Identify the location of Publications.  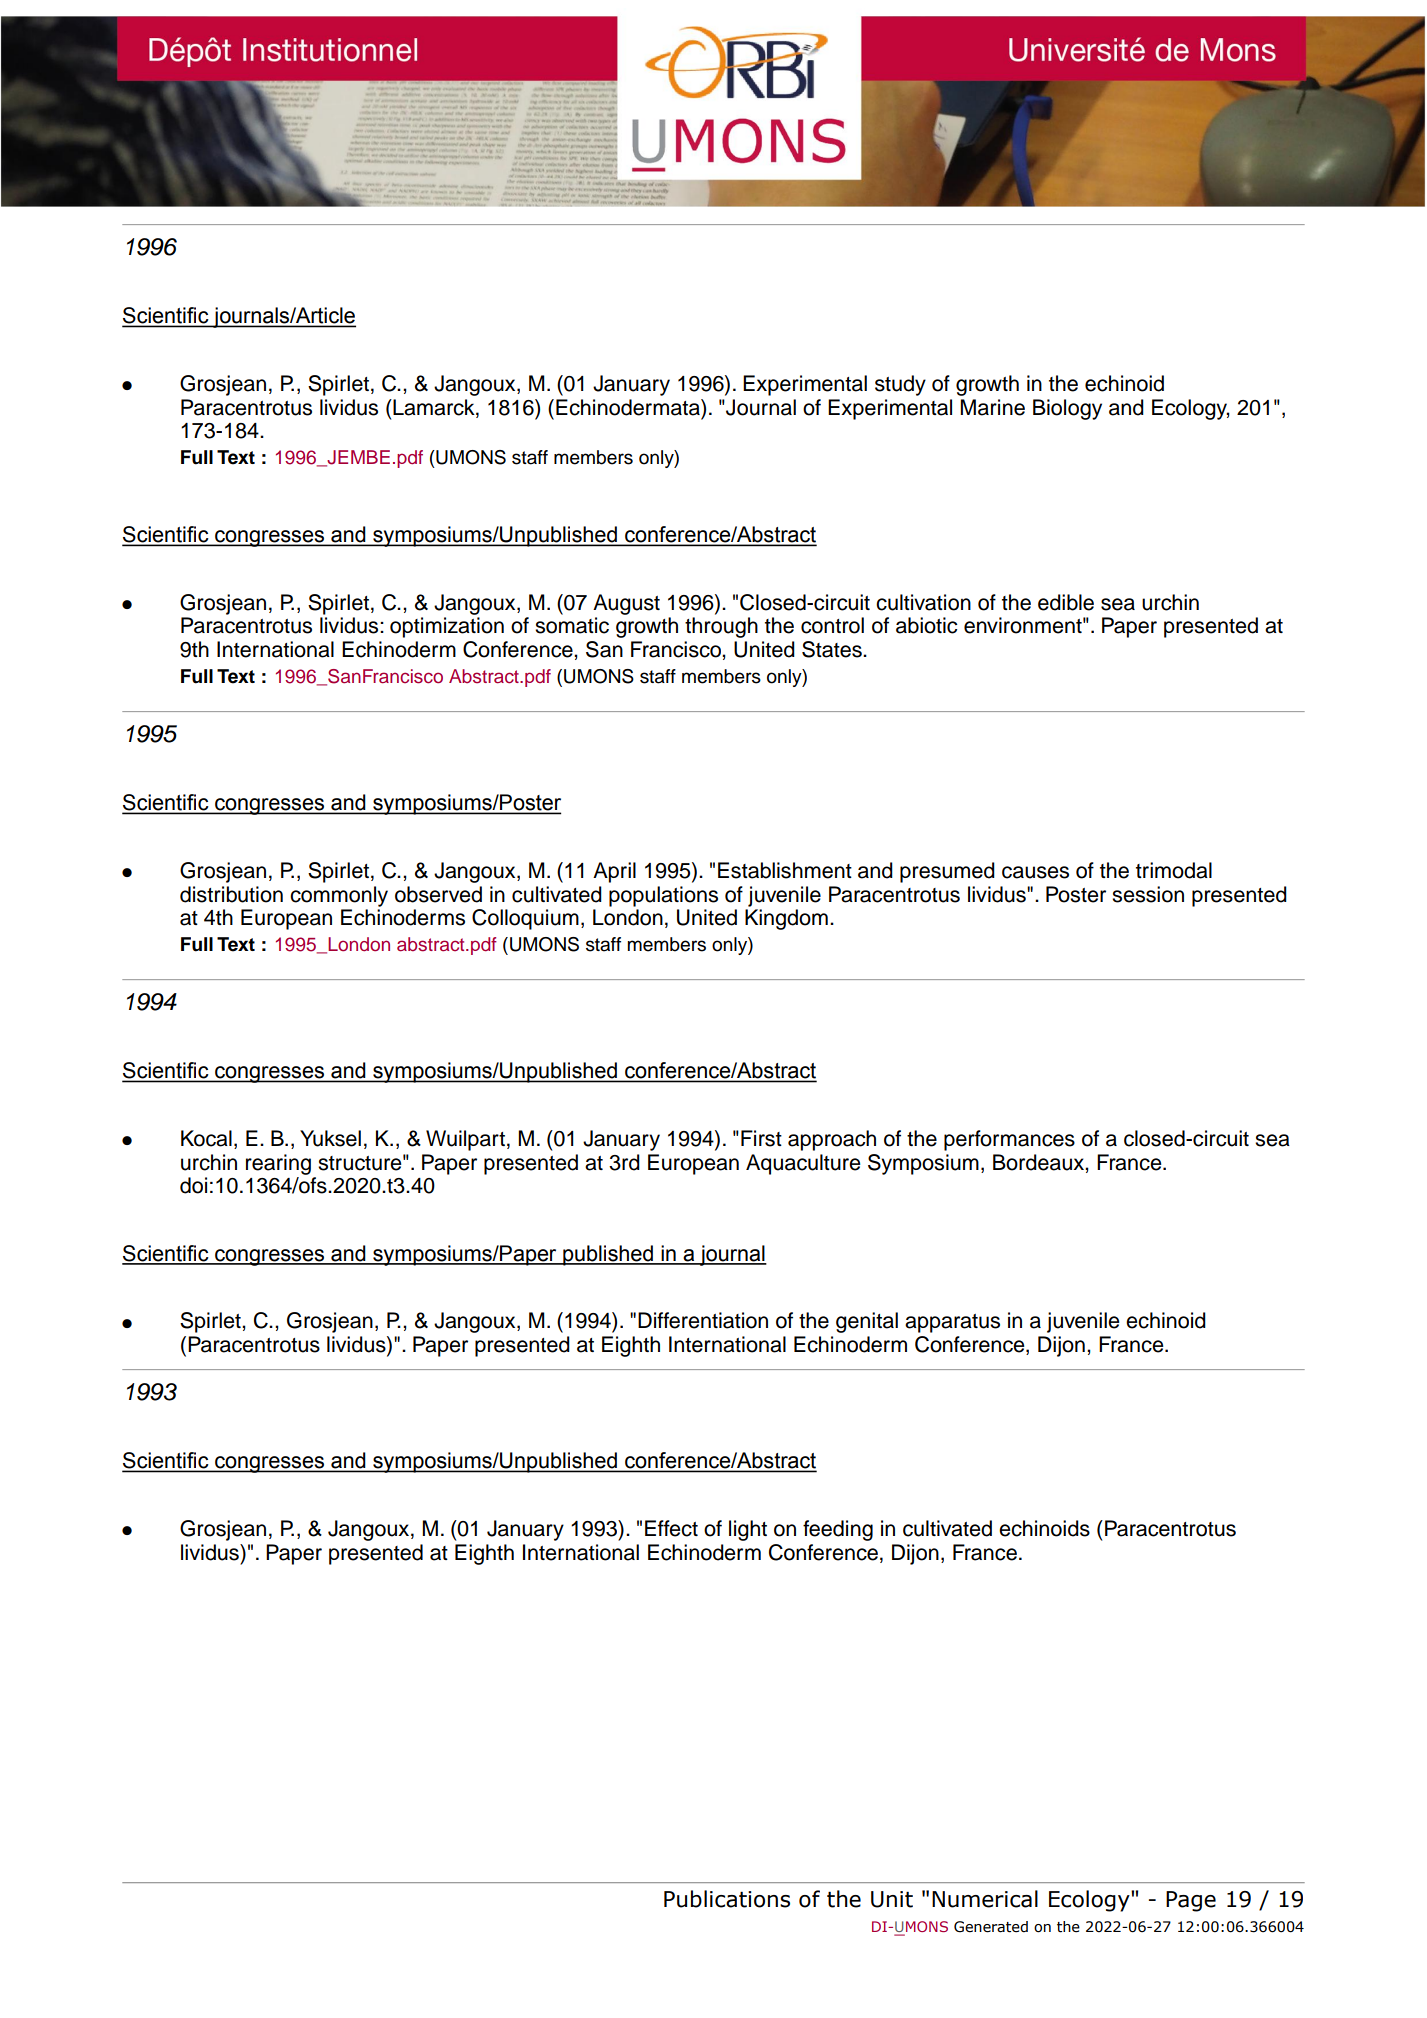
(727, 1899).
